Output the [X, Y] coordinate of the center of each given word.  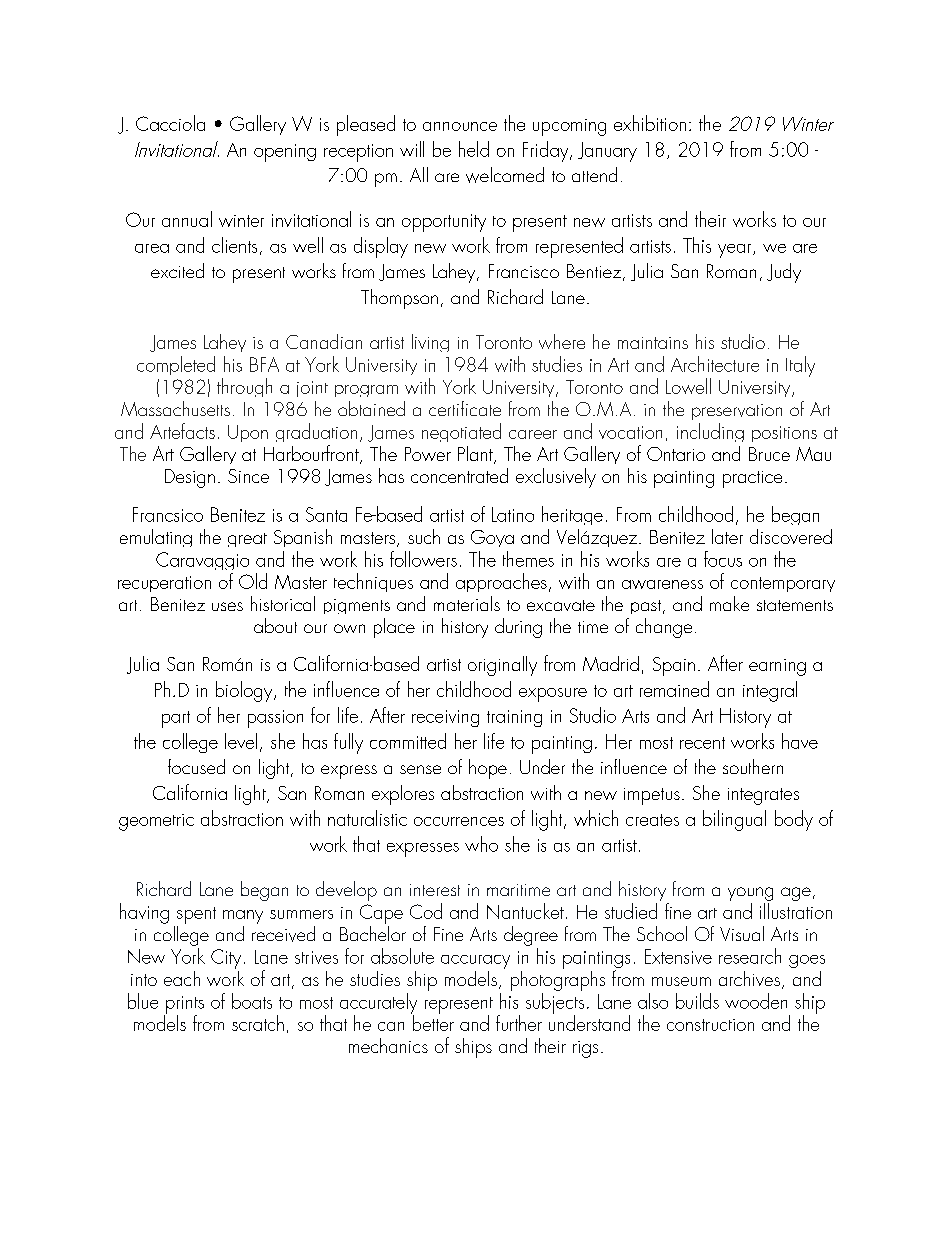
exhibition [650, 123]
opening [285, 153]
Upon [248, 433]
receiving [445, 718]
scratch [258, 1023]
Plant [476, 455]
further [519, 1023]
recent [702, 743]
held [474, 149]
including [710, 432]
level [241, 741]
